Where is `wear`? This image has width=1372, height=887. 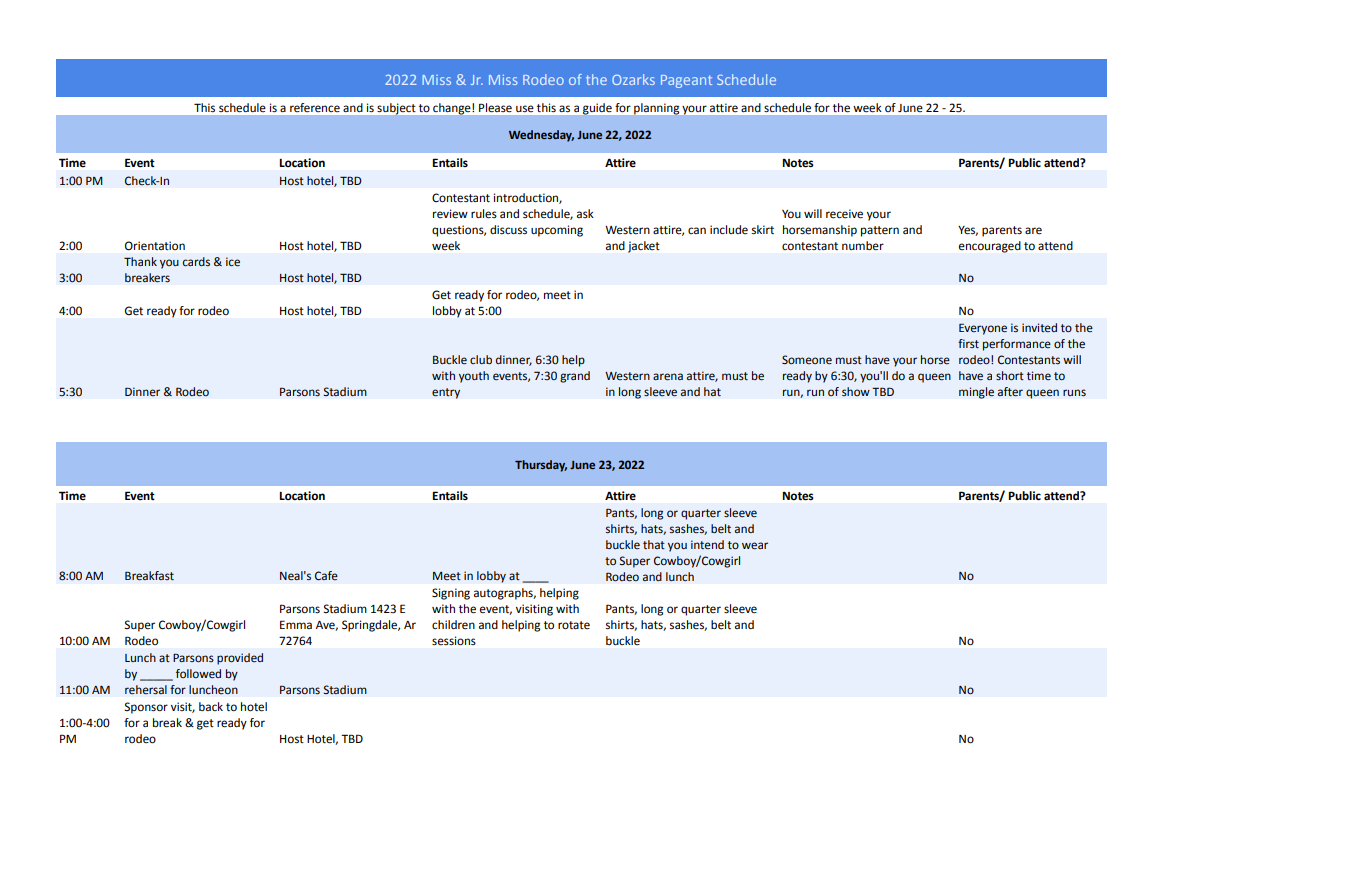
wear is located at coordinates (755, 546).
